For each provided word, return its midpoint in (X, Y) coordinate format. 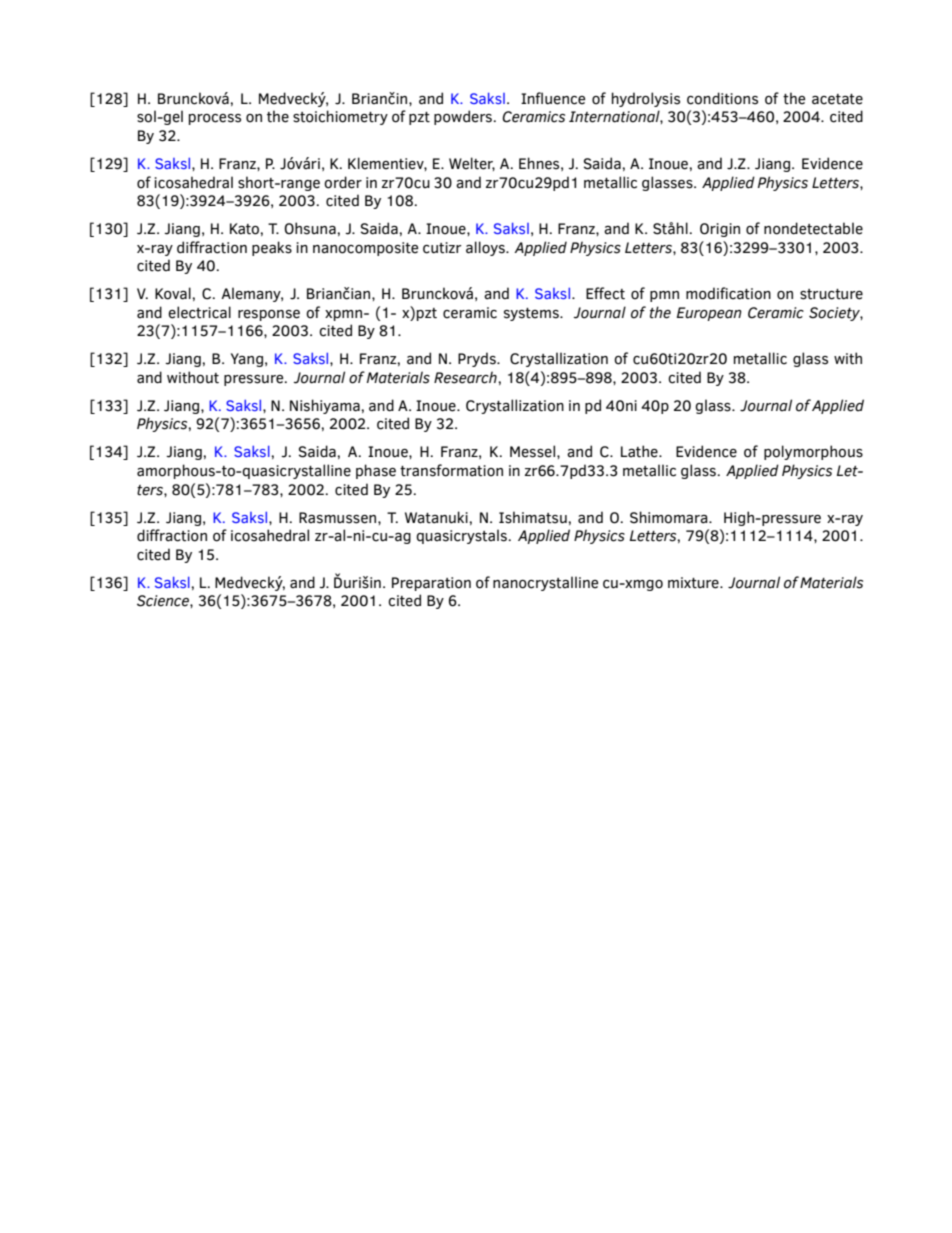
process (215, 119)
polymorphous (813, 452)
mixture (694, 583)
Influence (553, 98)
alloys (486, 248)
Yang (247, 360)
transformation (451, 470)
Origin (720, 230)
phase (376, 471)
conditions (722, 98)
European (709, 314)
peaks (272, 248)
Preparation (431, 584)
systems (532, 314)
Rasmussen (339, 518)
